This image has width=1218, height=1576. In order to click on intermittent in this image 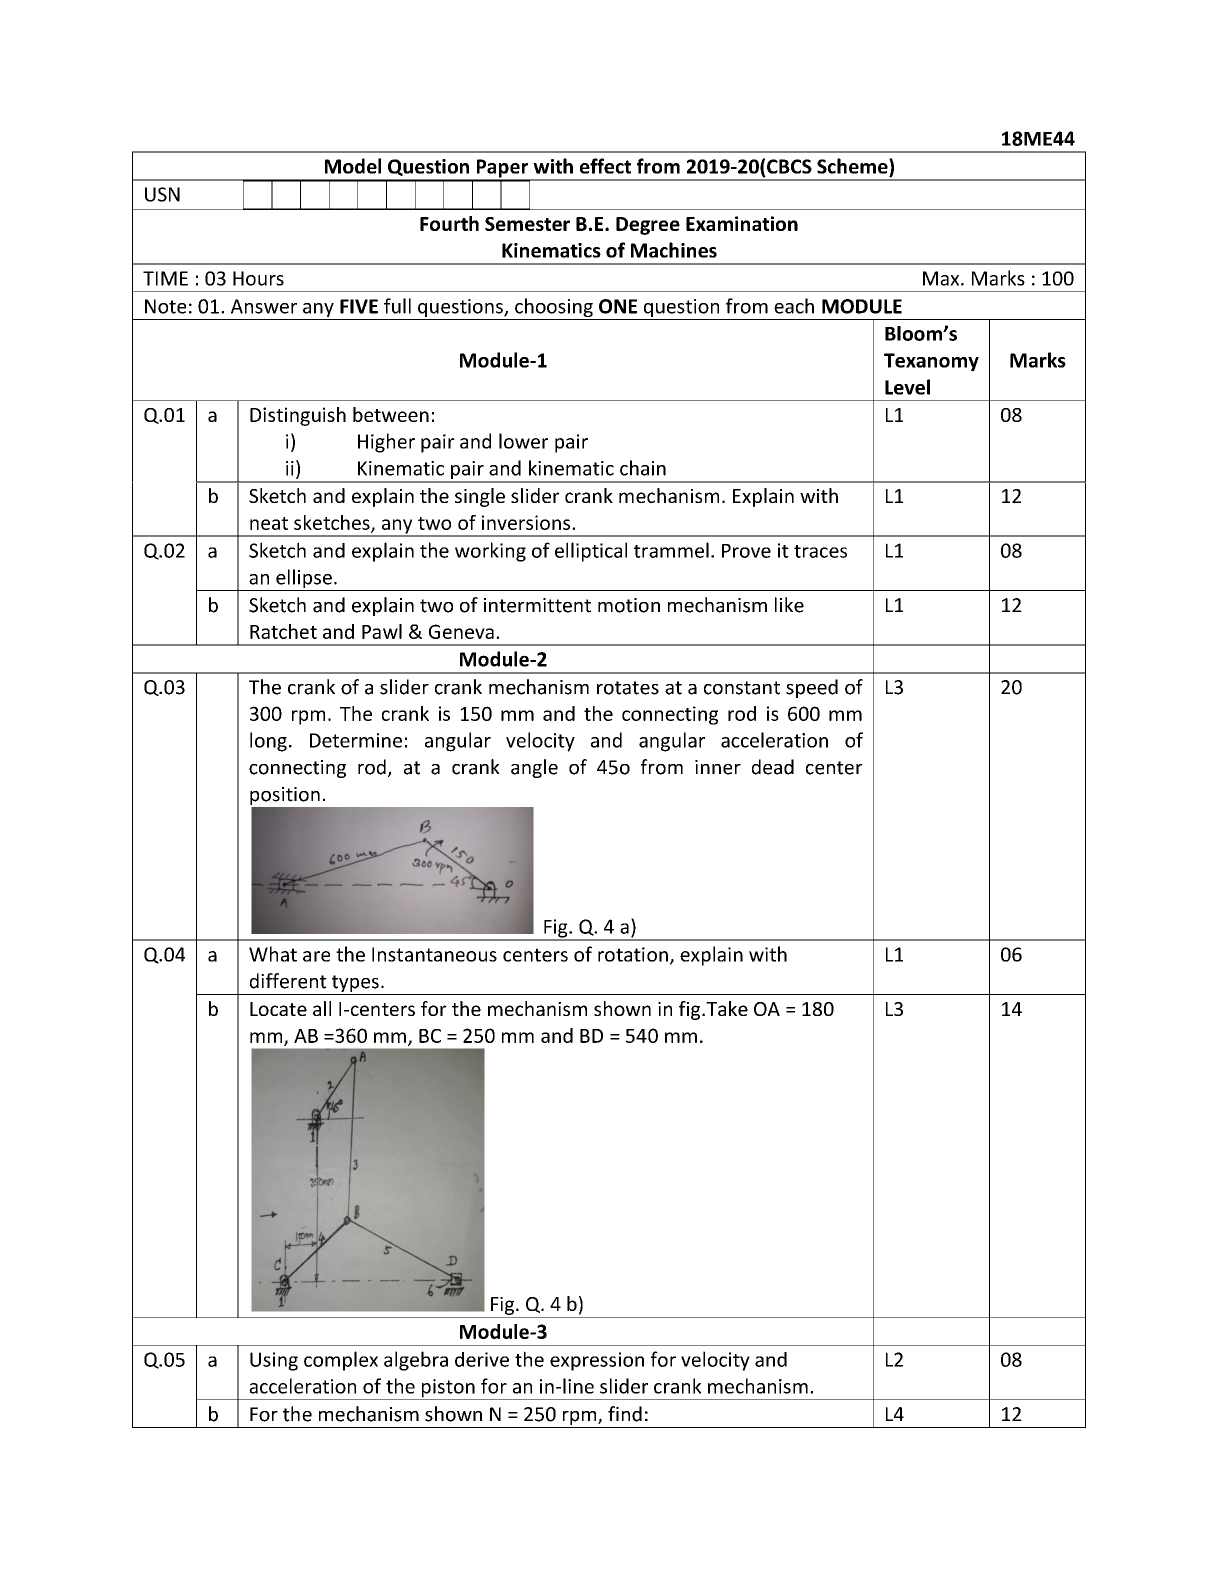, I will do `click(537, 605)`.
